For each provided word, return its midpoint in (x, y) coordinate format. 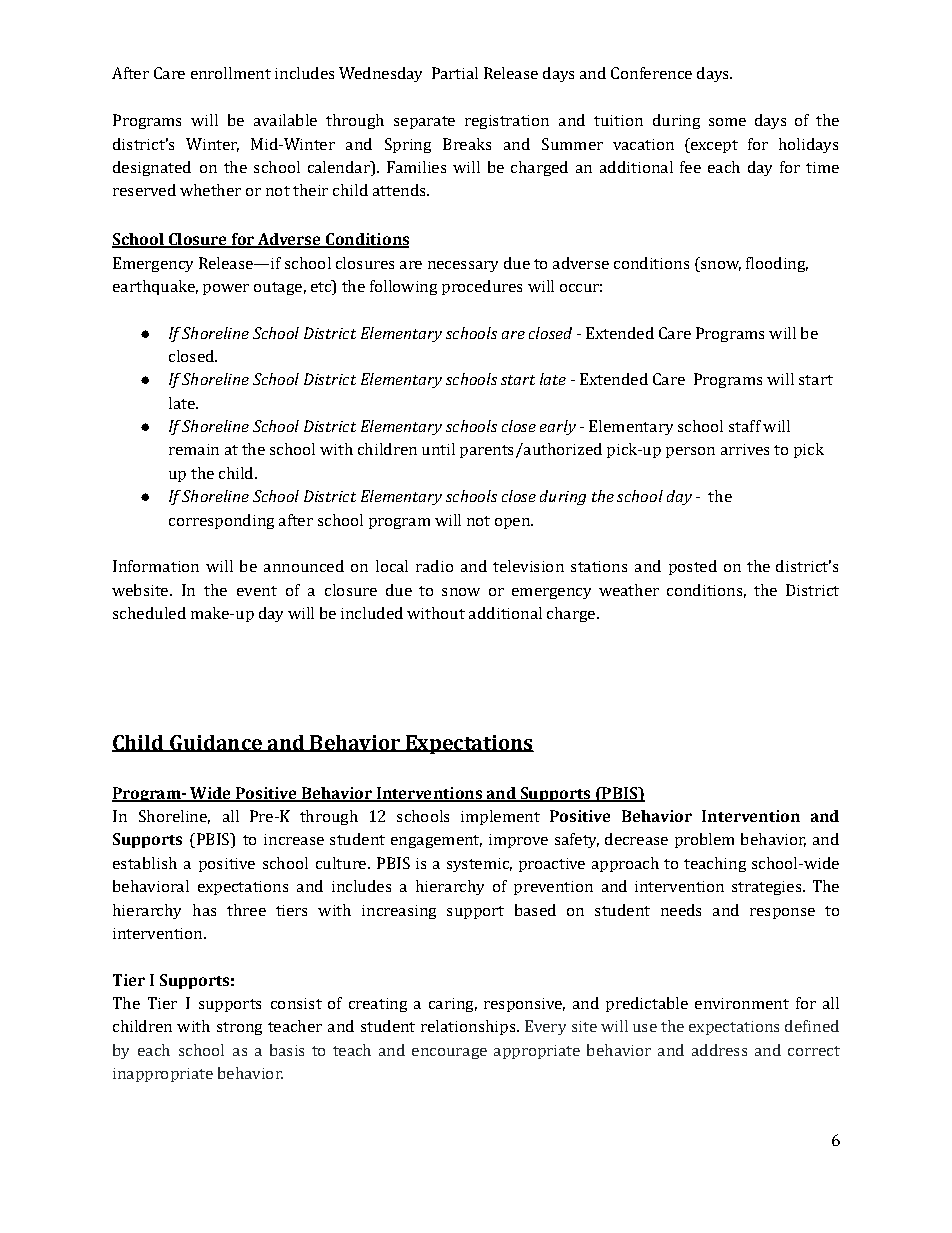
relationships (469, 1027)
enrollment (231, 73)
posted (693, 567)
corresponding (221, 521)
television (528, 566)
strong (239, 1028)
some (727, 122)
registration (507, 122)
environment (742, 1003)
